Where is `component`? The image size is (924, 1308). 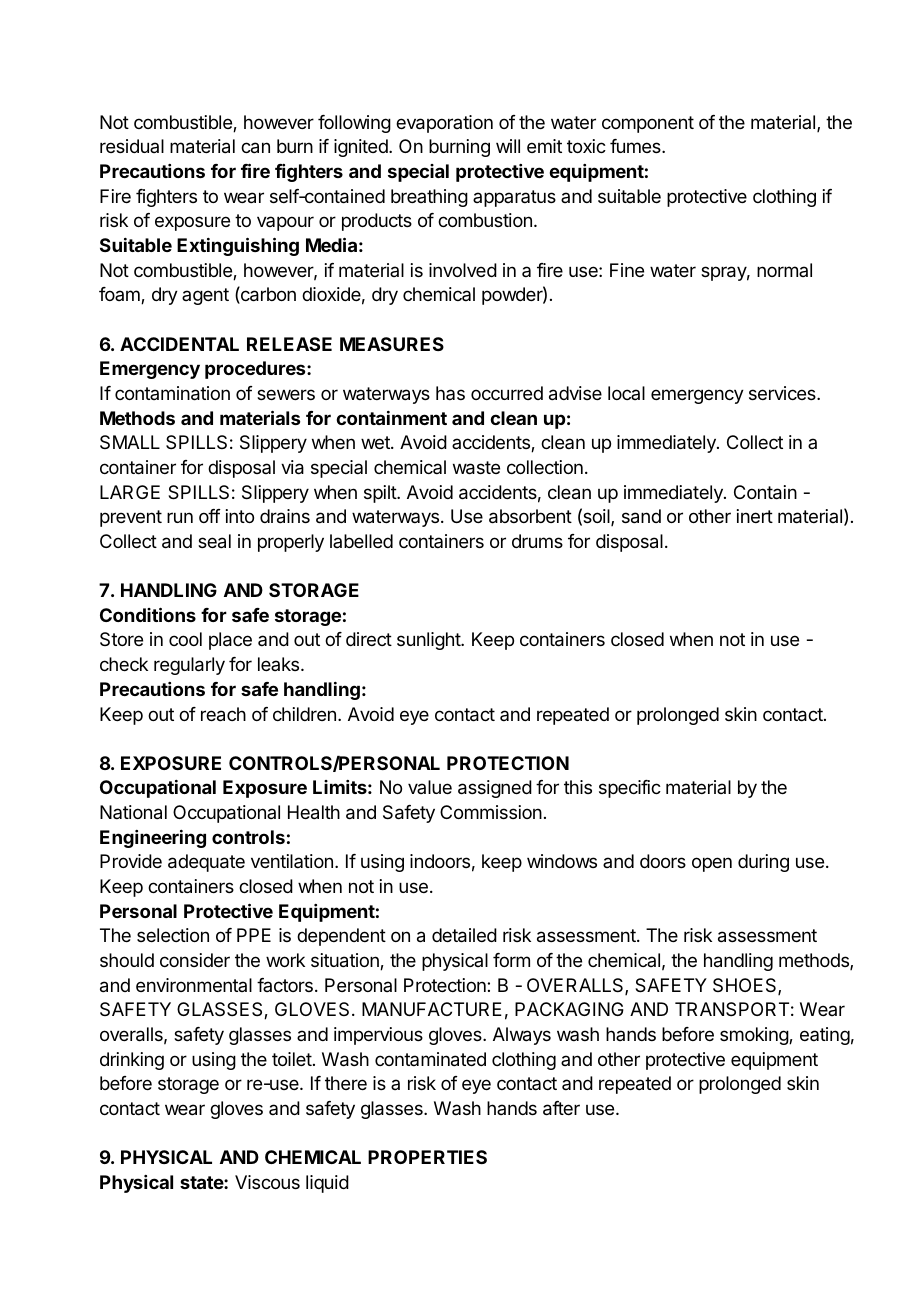 component is located at coordinates (648, 124).
